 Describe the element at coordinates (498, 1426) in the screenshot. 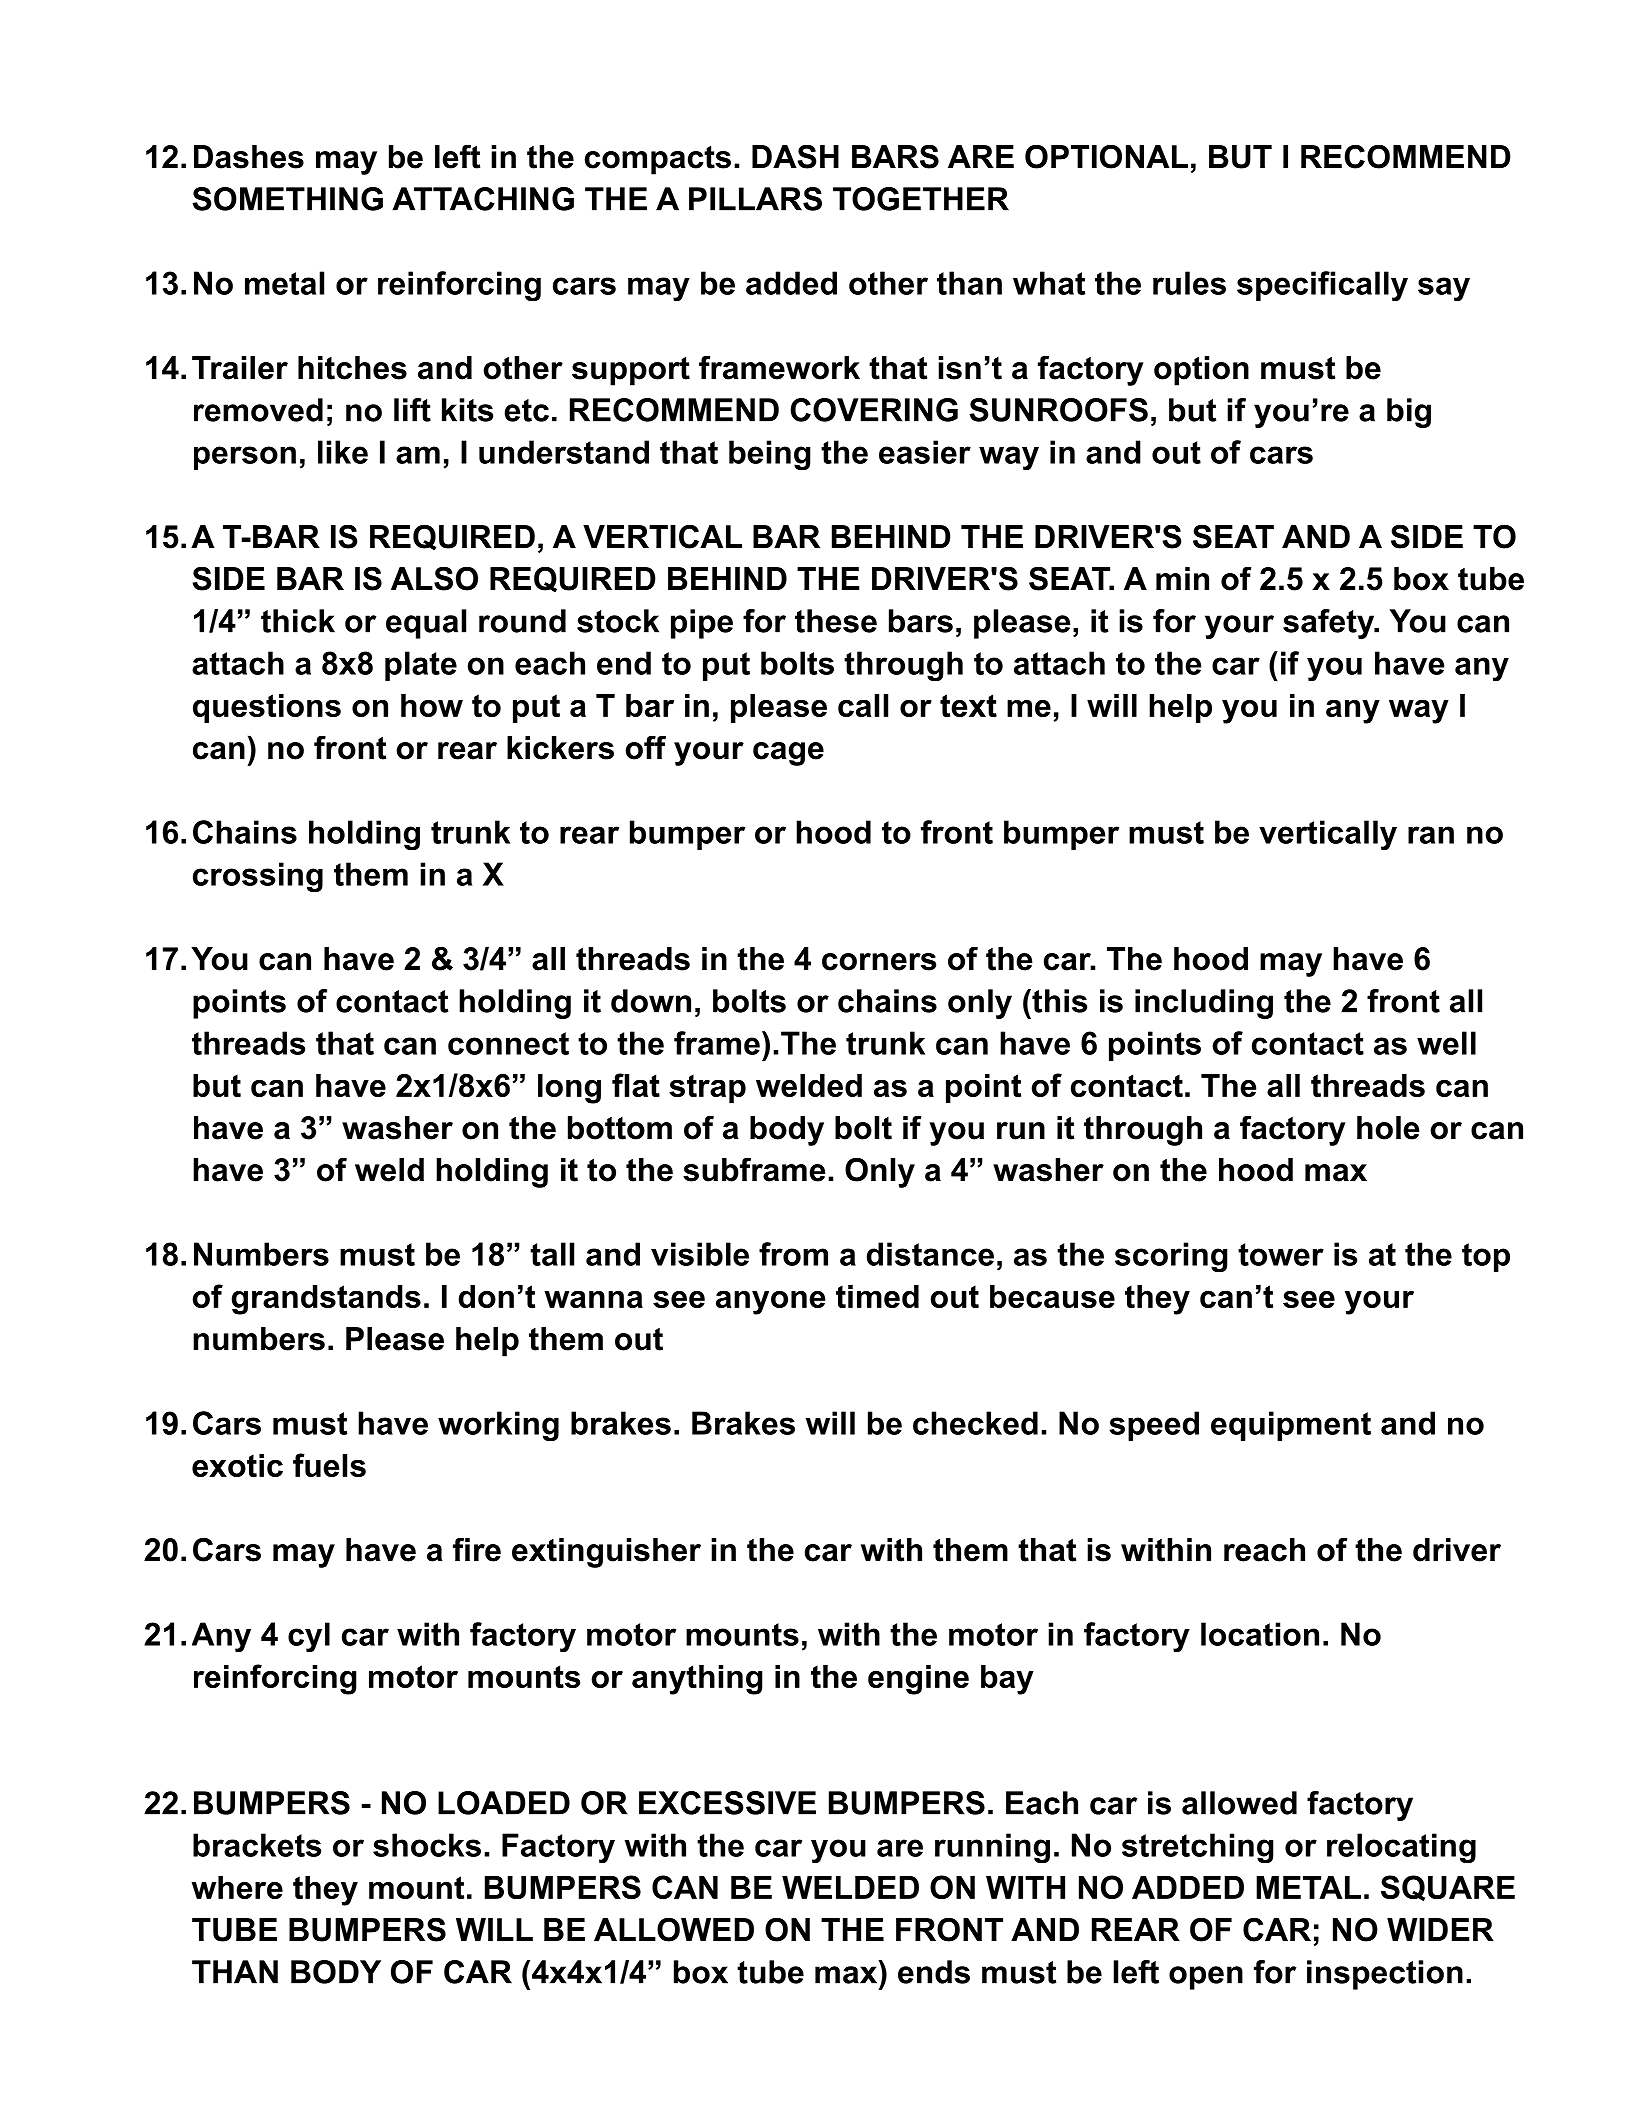

I see `working` at that location.
